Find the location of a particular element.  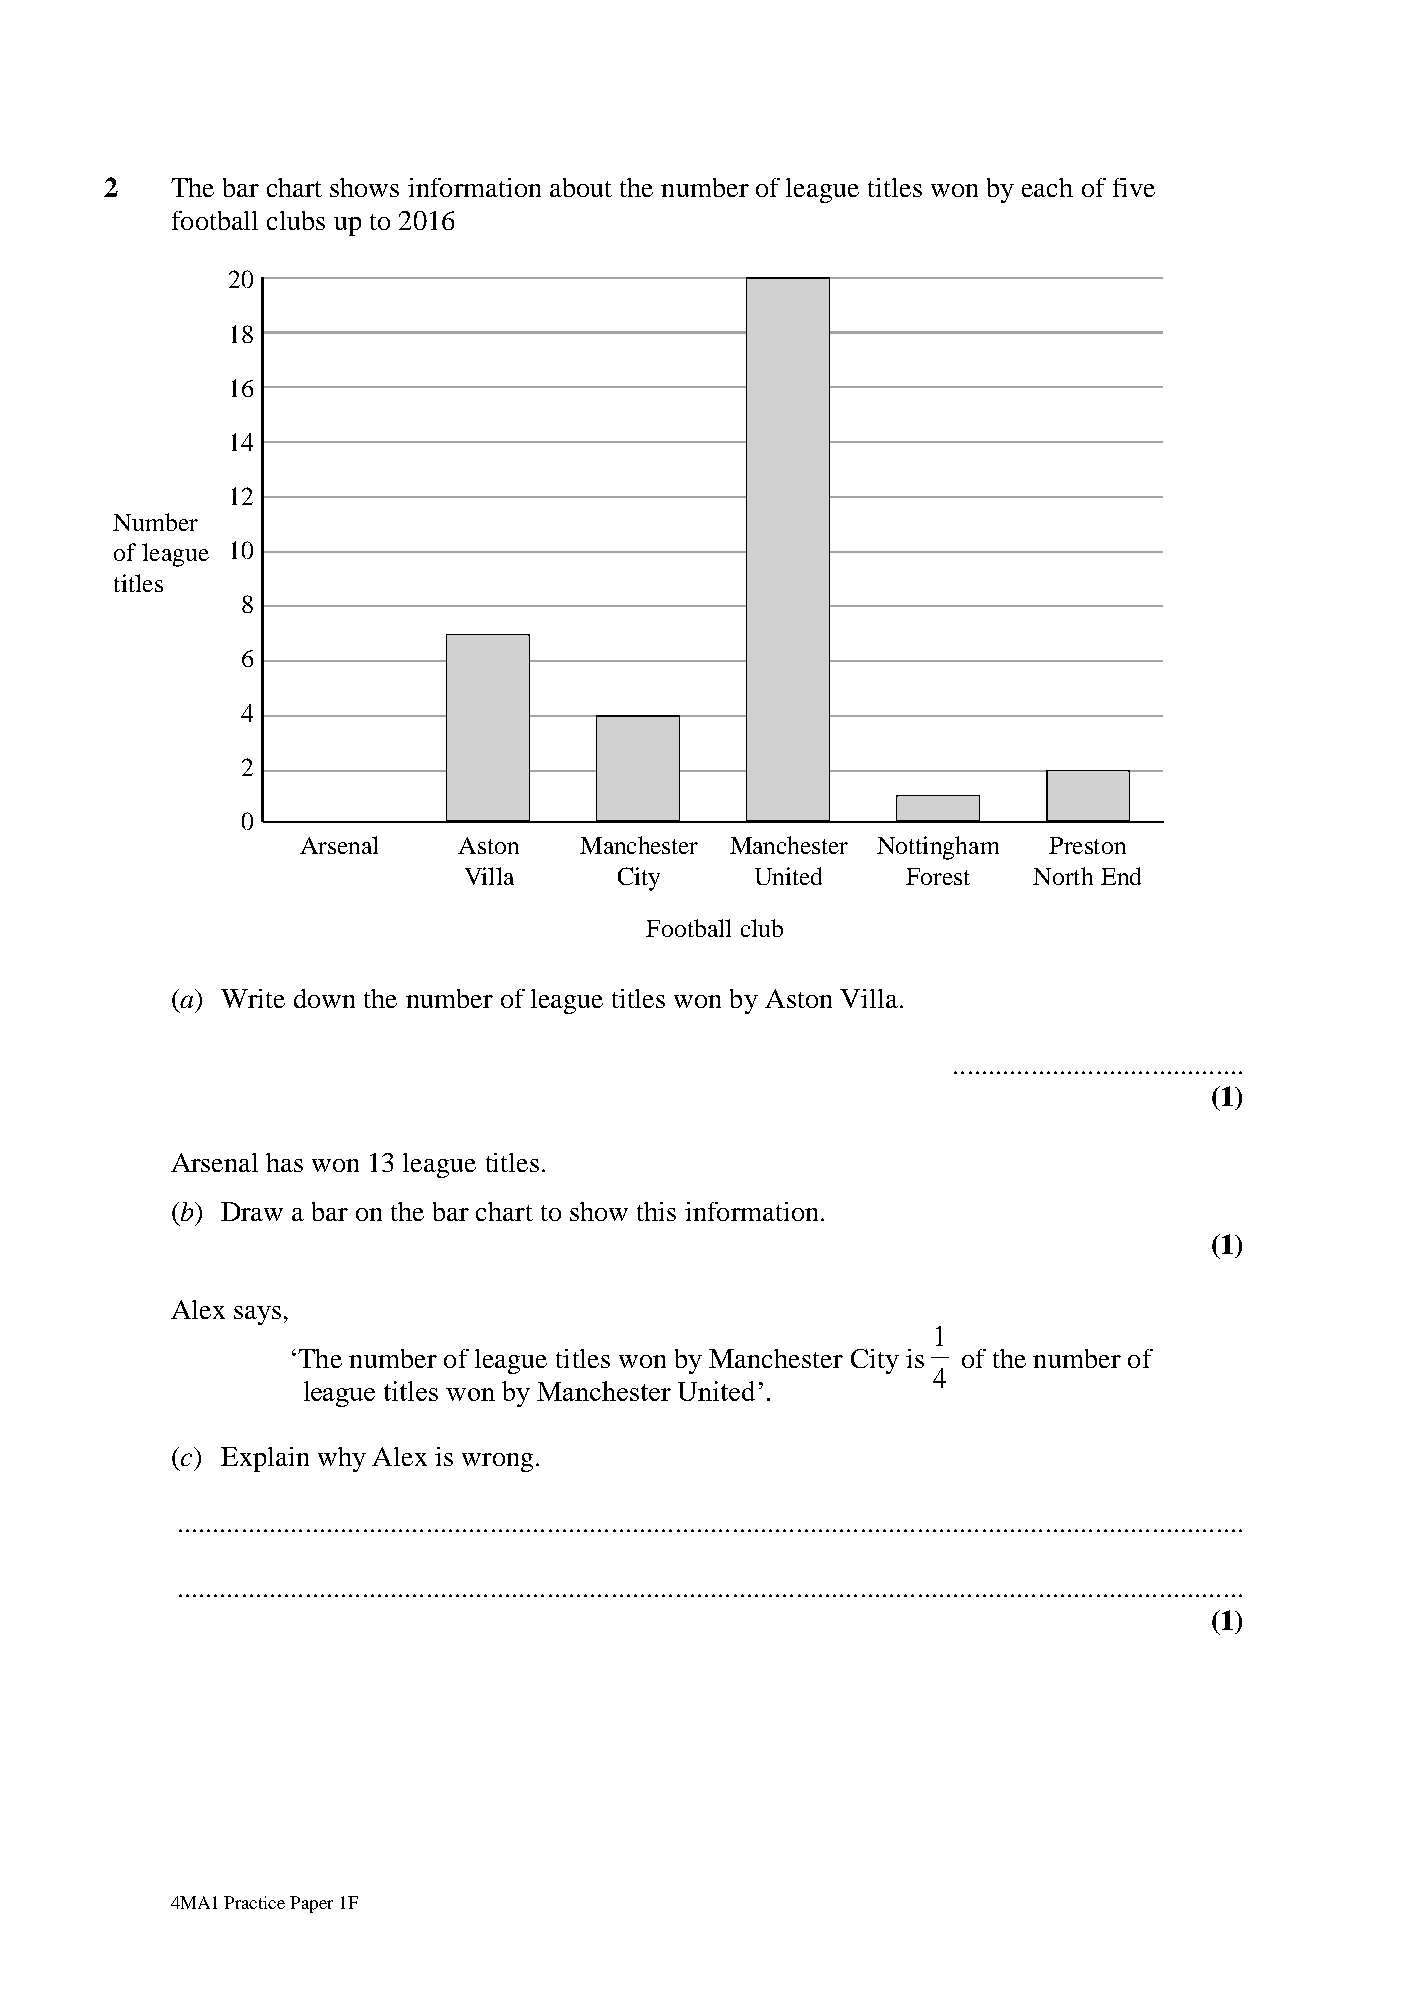

Nottingham is located at coordinates (938, 848).
